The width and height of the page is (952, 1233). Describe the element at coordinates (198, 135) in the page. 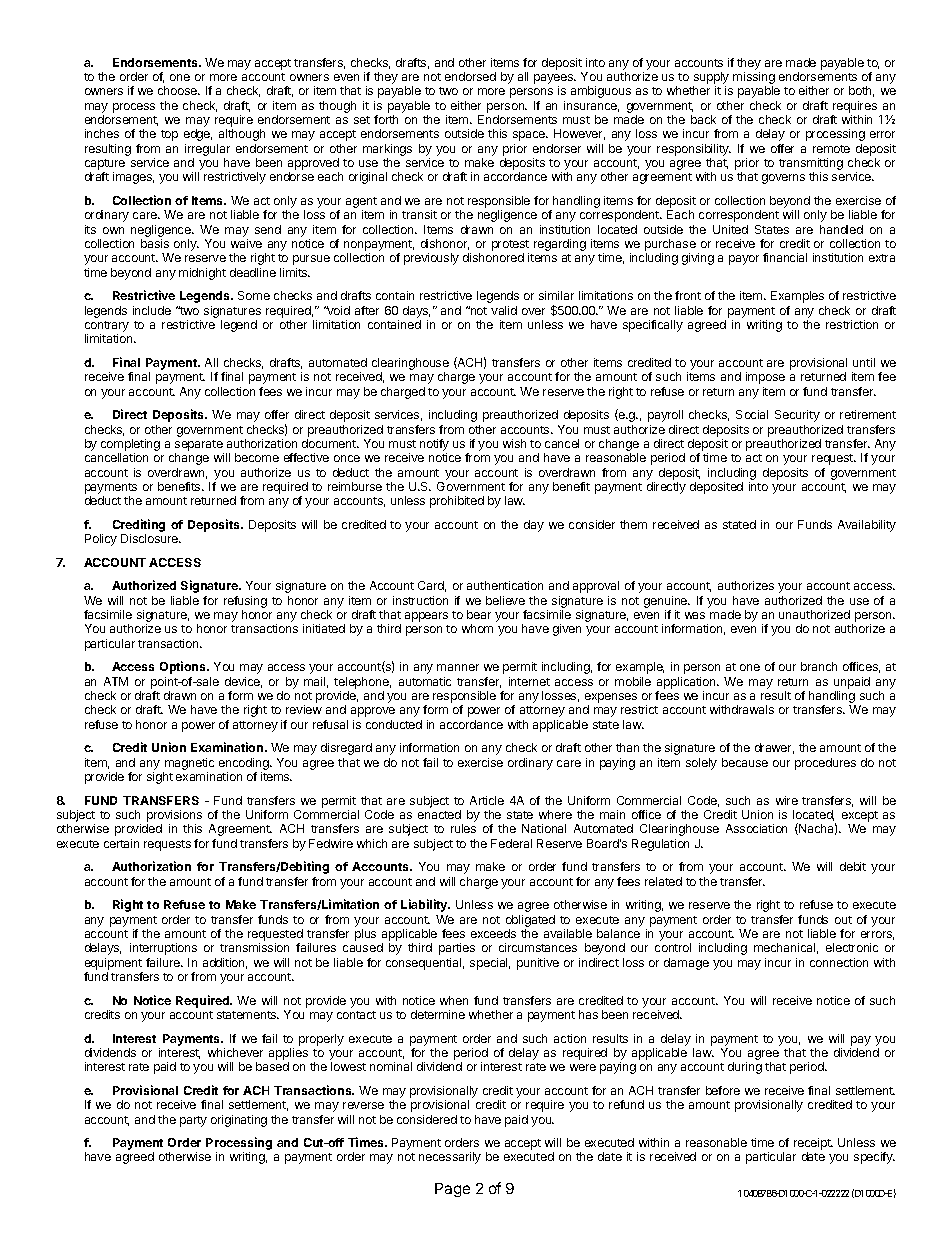

I see `edge` at that location.
